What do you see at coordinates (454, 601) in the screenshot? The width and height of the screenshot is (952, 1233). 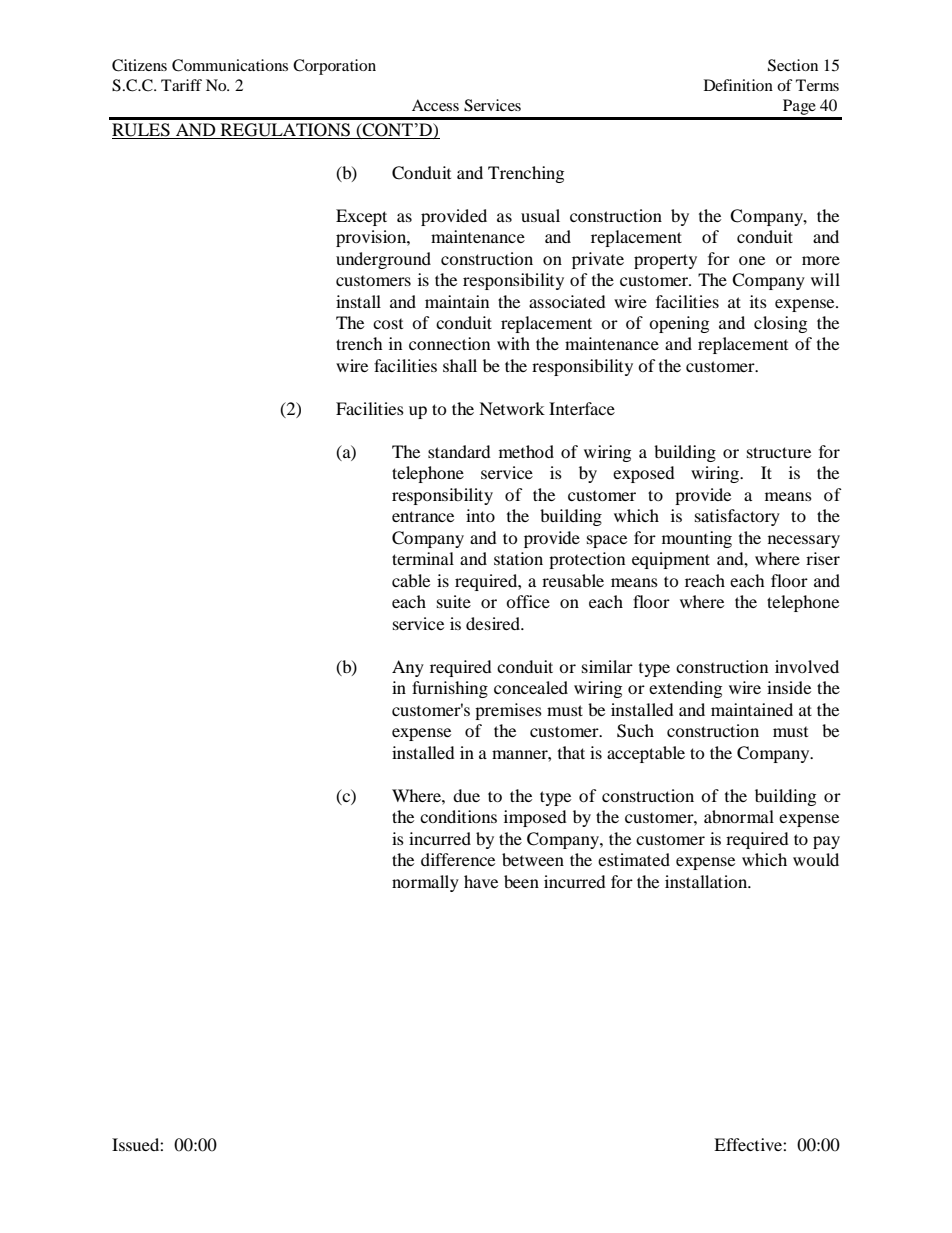 I see `suite` at bounding box center [454, 601].
